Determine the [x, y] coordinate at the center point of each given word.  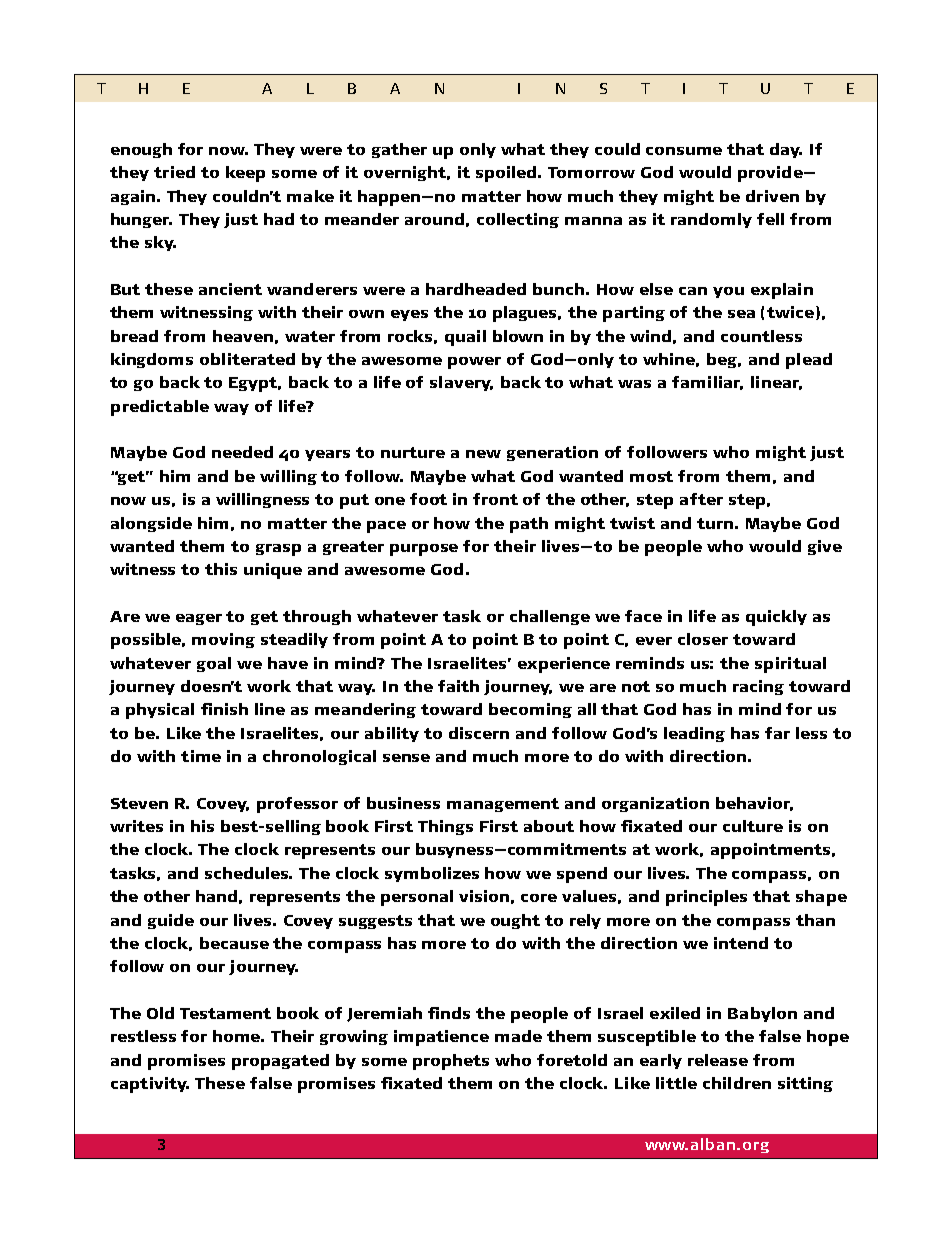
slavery [461, 383]
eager [199, 619]
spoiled [508, 174]
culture [753, 826]
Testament [225, 1013]
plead [809, 361]
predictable [160, 408]
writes [136, 826]
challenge [550, 617]
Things [445, 827]
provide [771, 174]
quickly [776, 618]
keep [245, 174]
